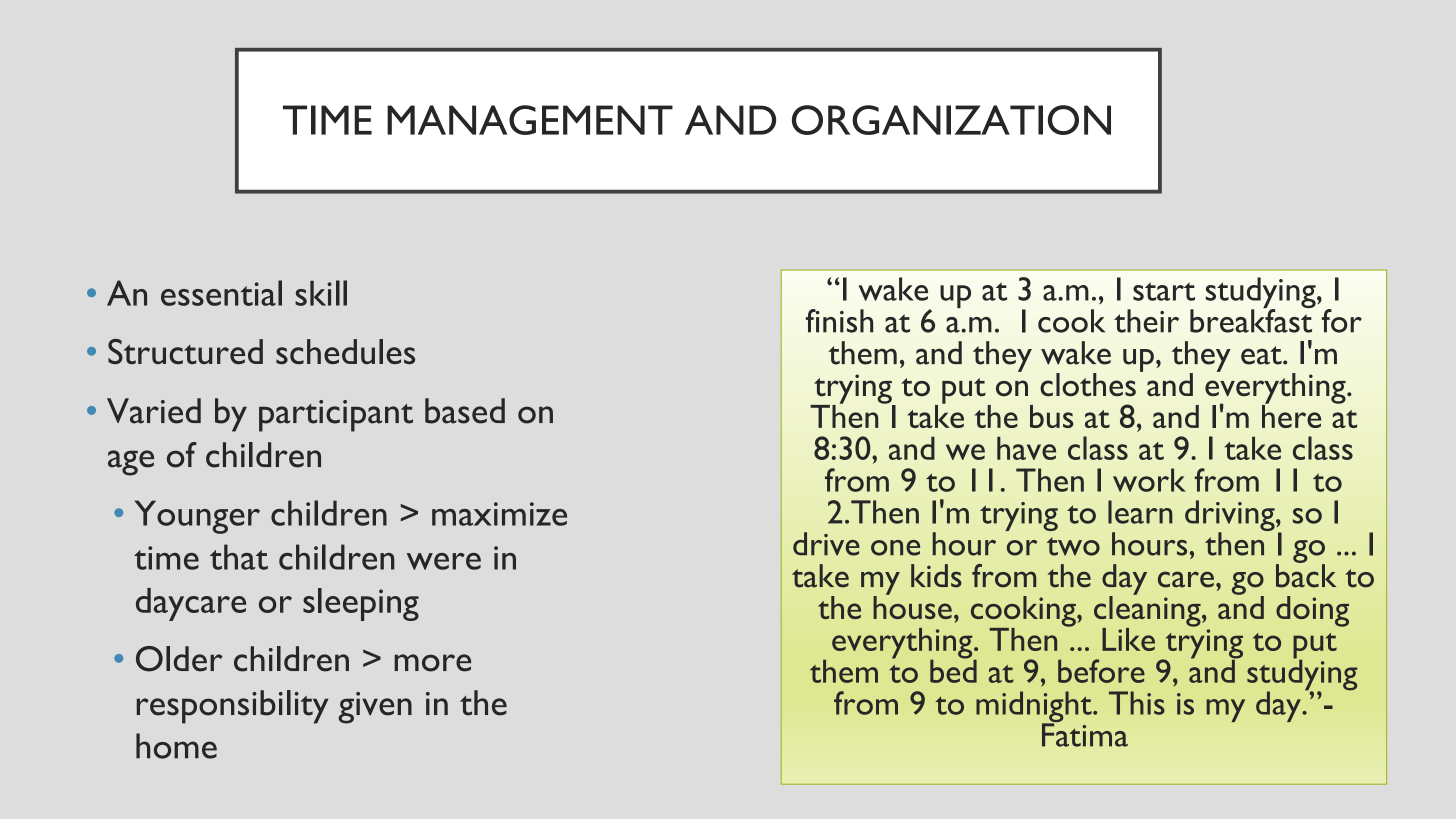  What do you see at coordinates (345, 351) in the page?
I see `schedules` at bounding box center [345, 351].
